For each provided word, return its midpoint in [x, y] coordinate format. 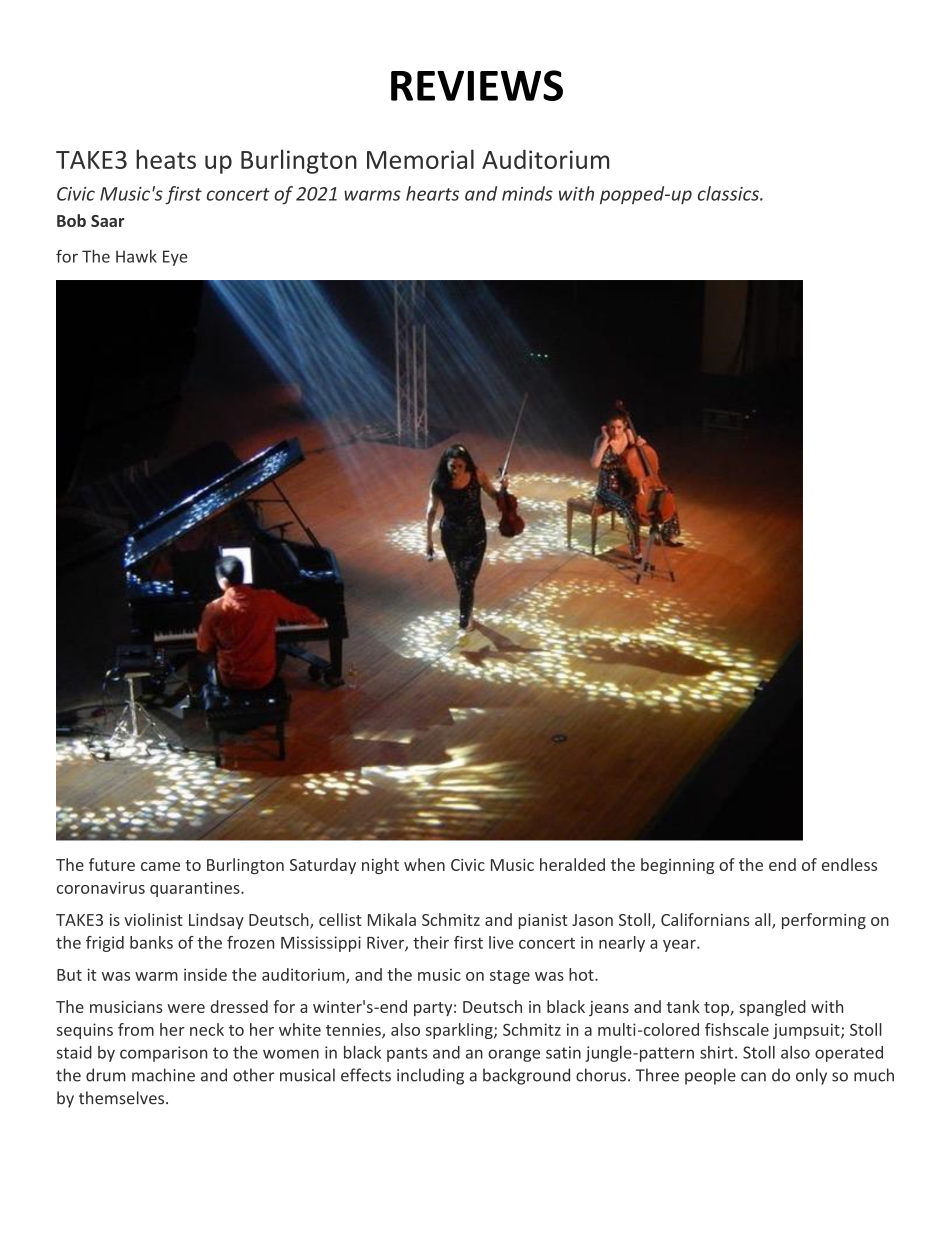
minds [527, 193]
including [430, 1076]
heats [166, 159]
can [753, 1077]
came [160, 866]
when [424, 864]
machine [163, 1075]
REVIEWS [477, 85]
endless [849, 864]
